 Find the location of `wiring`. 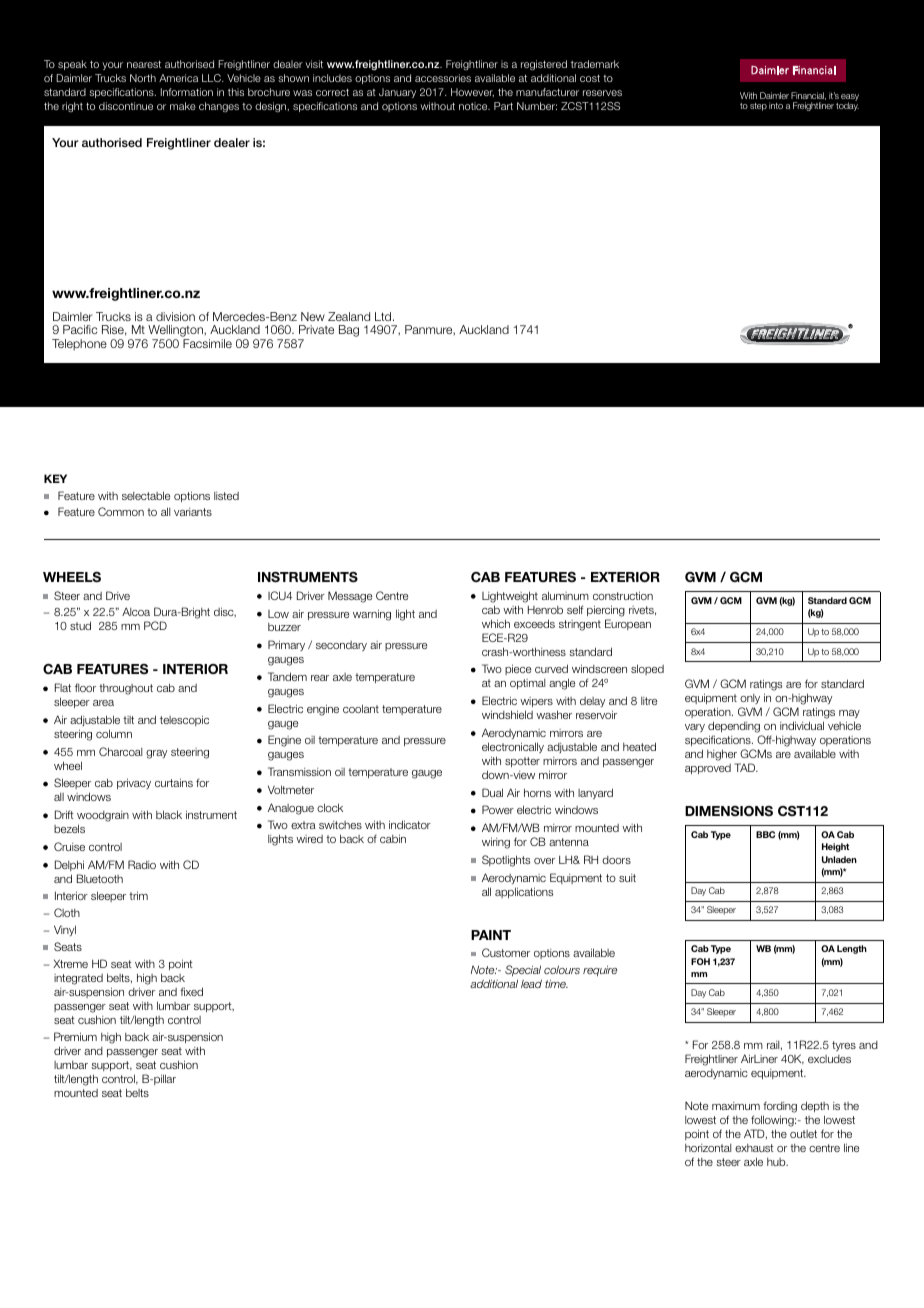

wiring is located at coordinates (496, 843).
